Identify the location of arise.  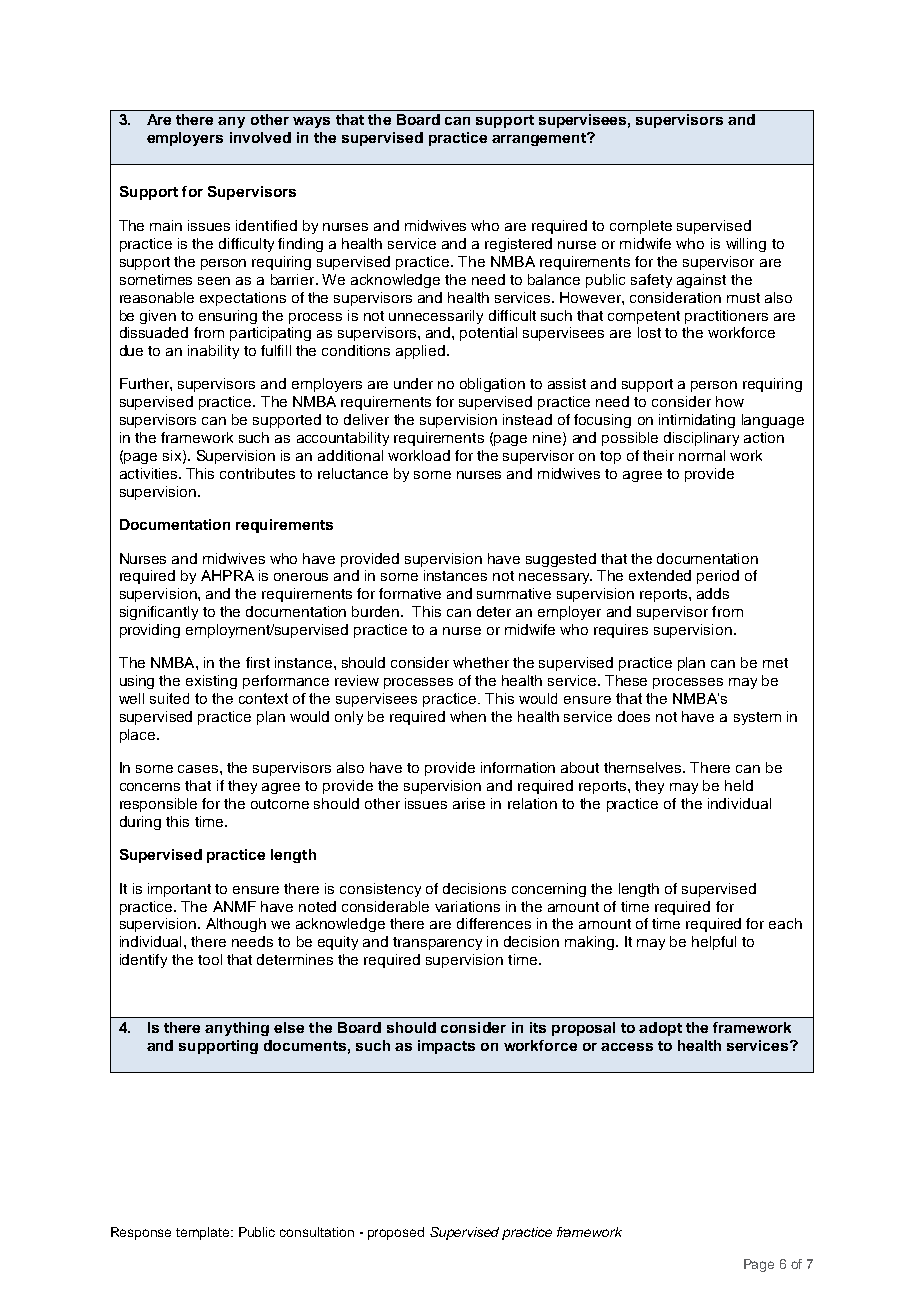
(469, 803).
